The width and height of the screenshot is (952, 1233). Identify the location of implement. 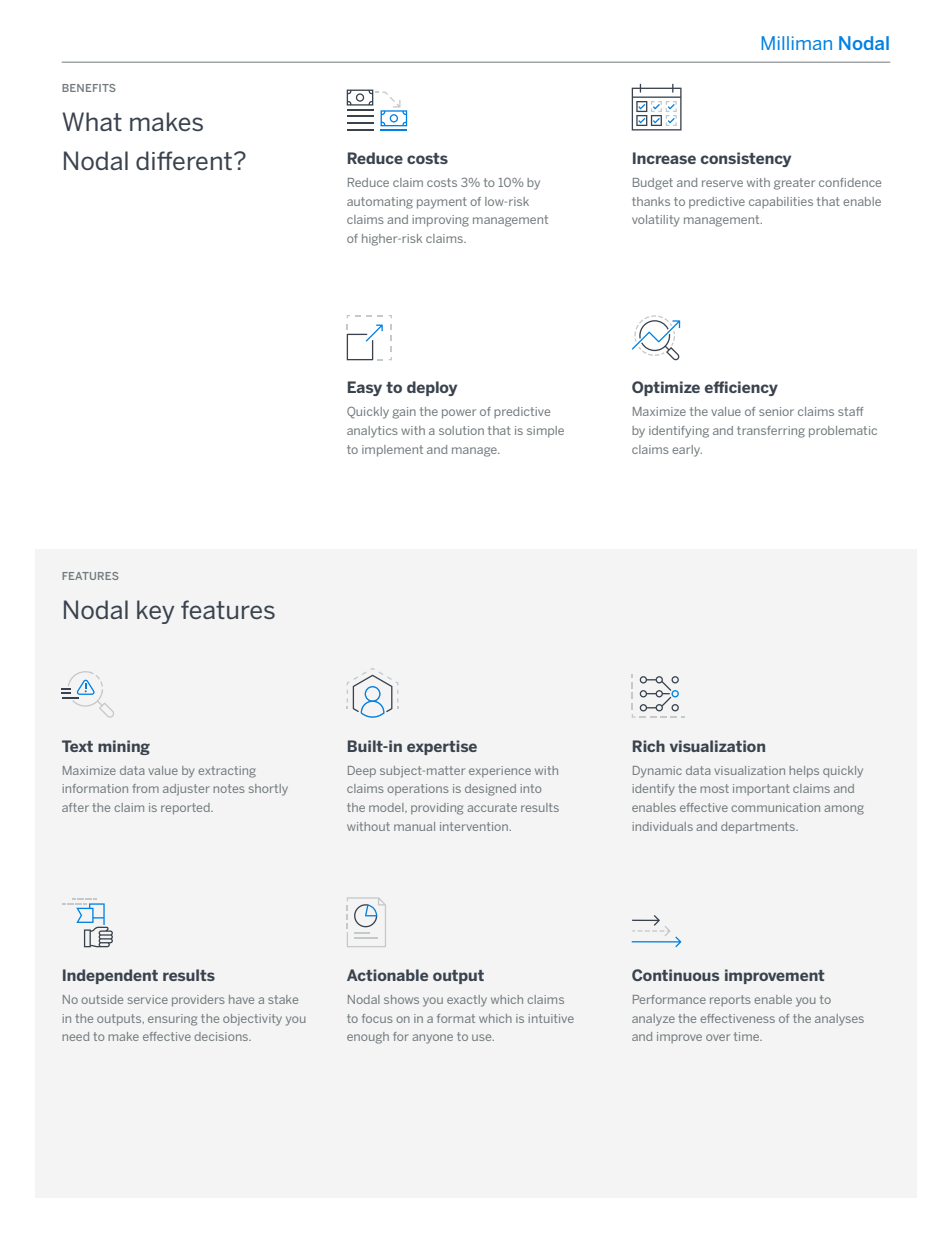
(392, 451).
